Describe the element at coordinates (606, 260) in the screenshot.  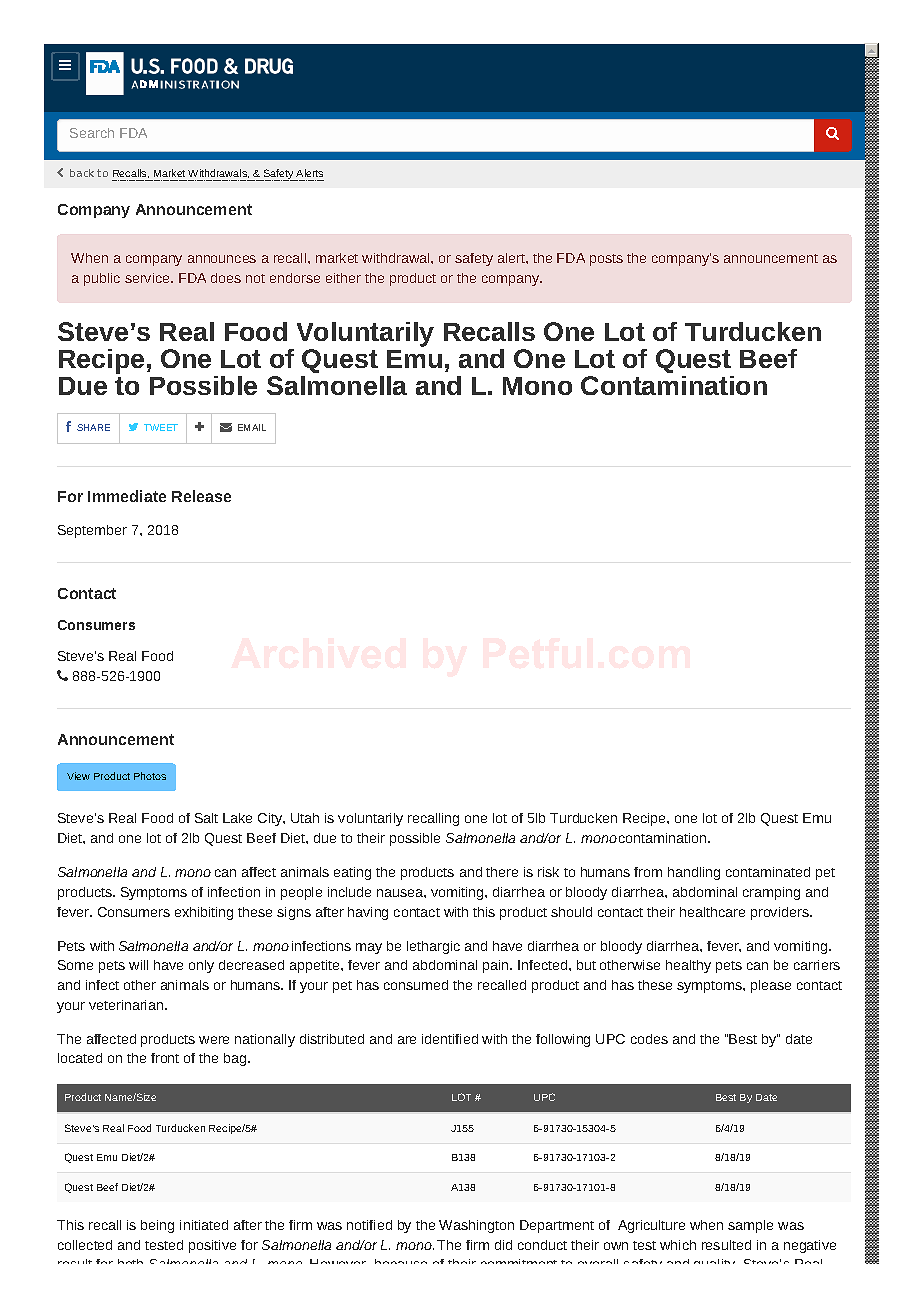
I see `posts` at that location.
